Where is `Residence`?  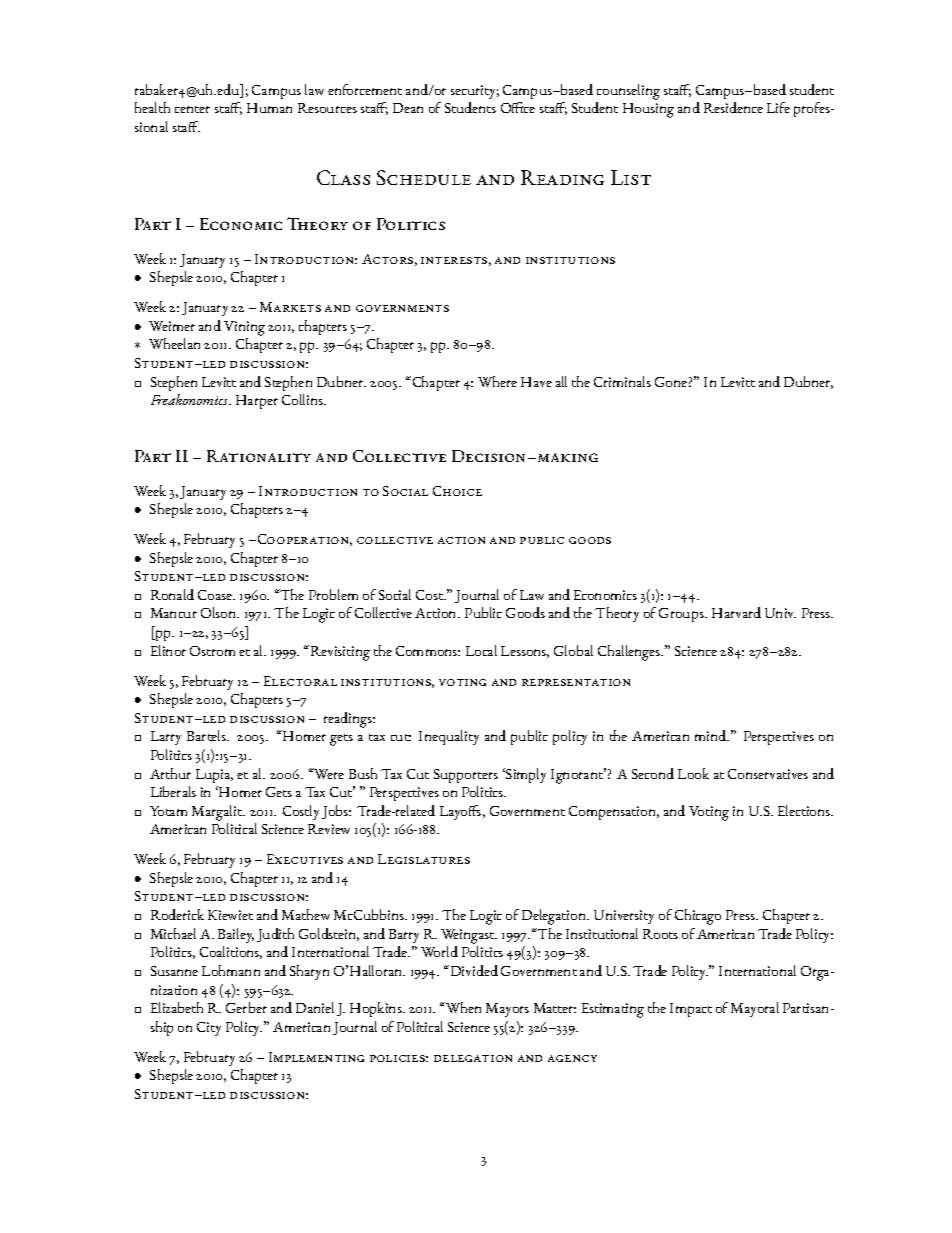
Residence is located at coordinates (733, 107).
